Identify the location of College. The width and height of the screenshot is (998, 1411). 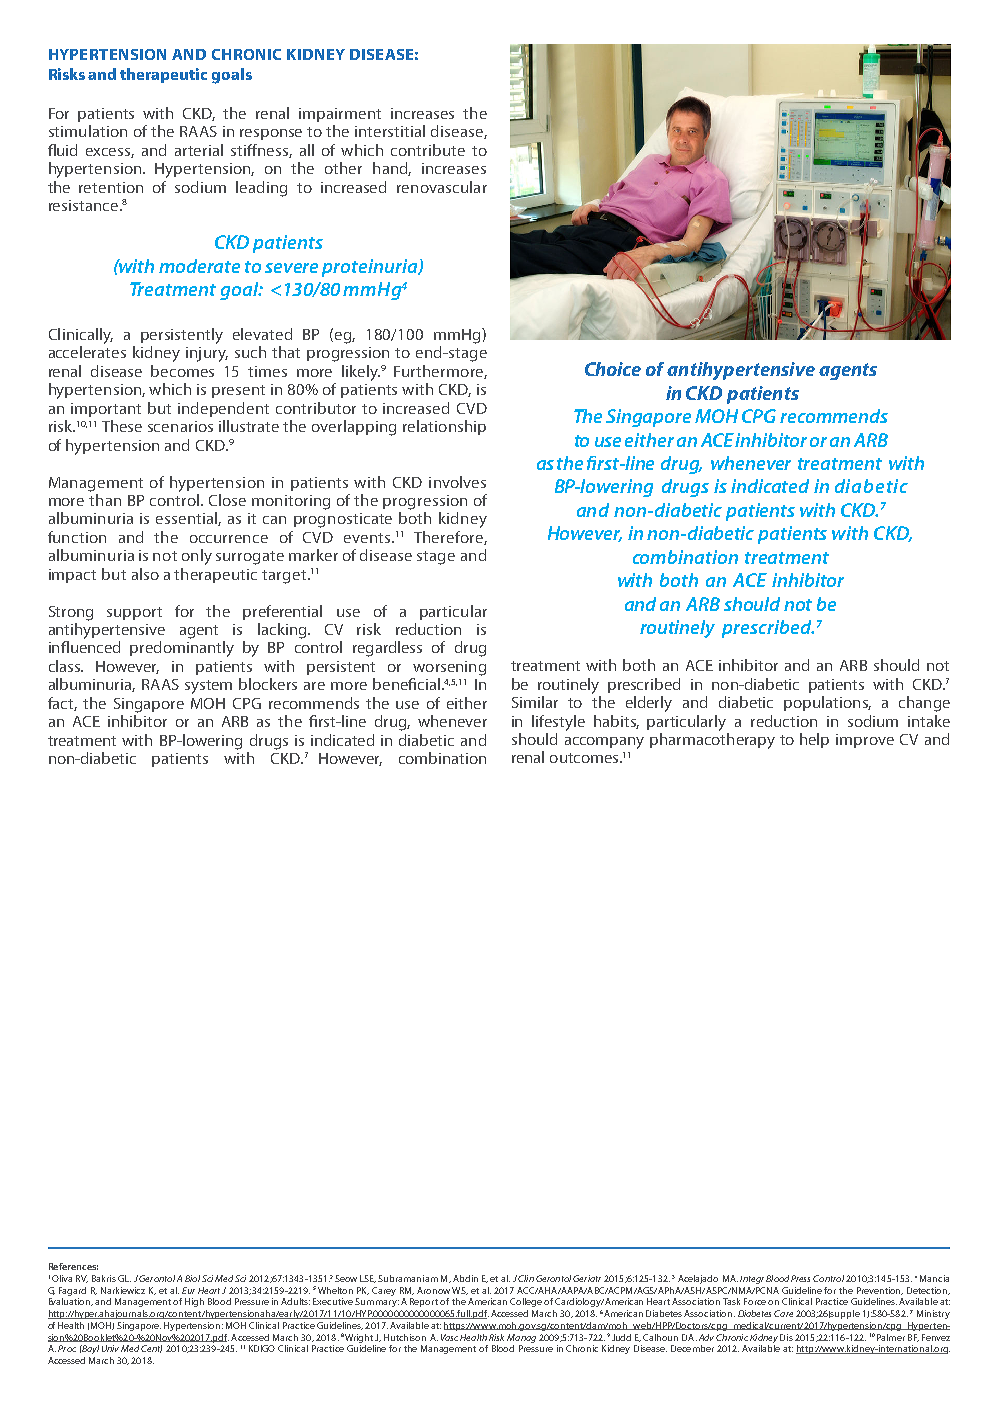
(526, 1302).
